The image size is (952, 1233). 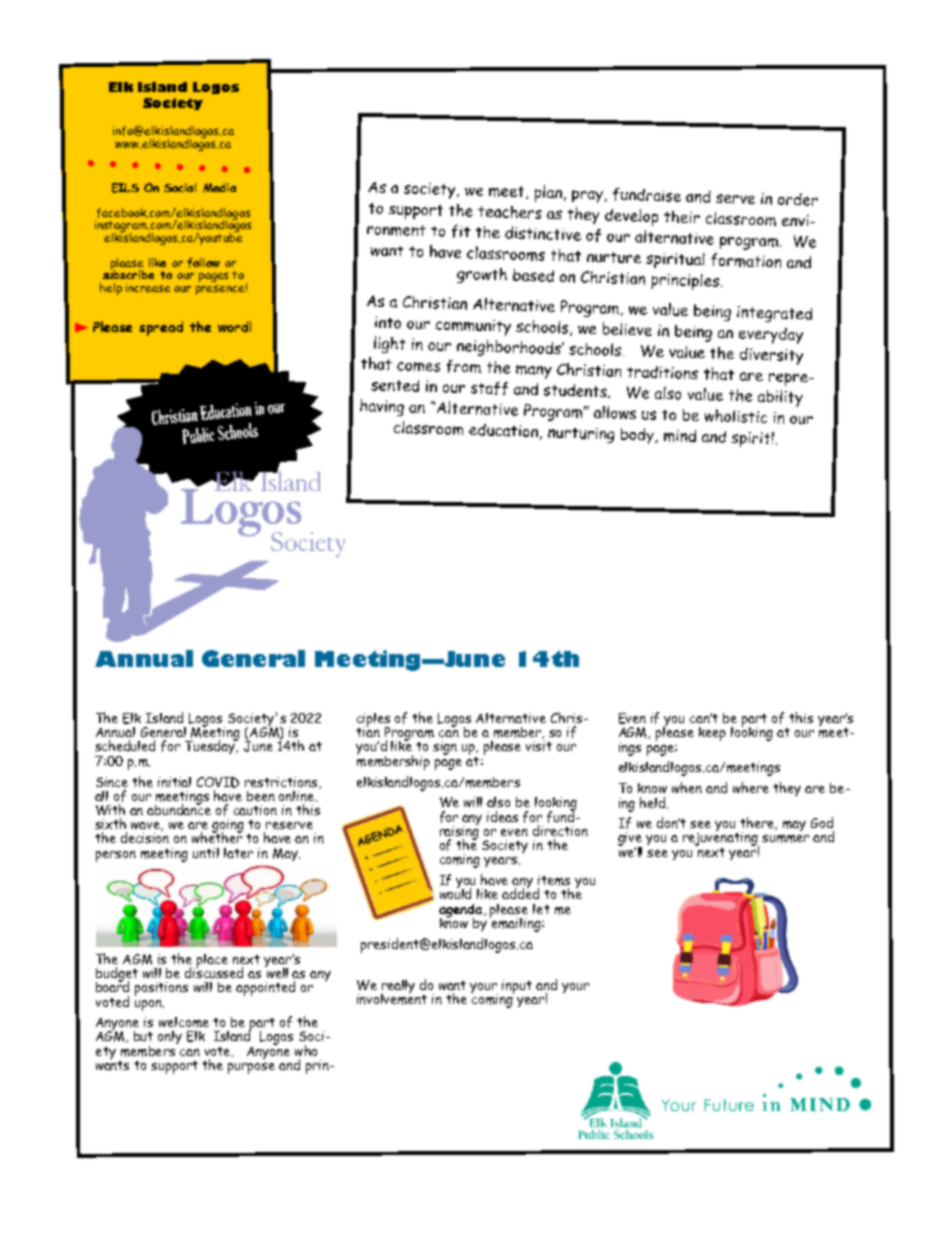 What do you see at coordinates (511, 718) in the screenshot?
I see `Alternative` at bounding box center [511, 718].
